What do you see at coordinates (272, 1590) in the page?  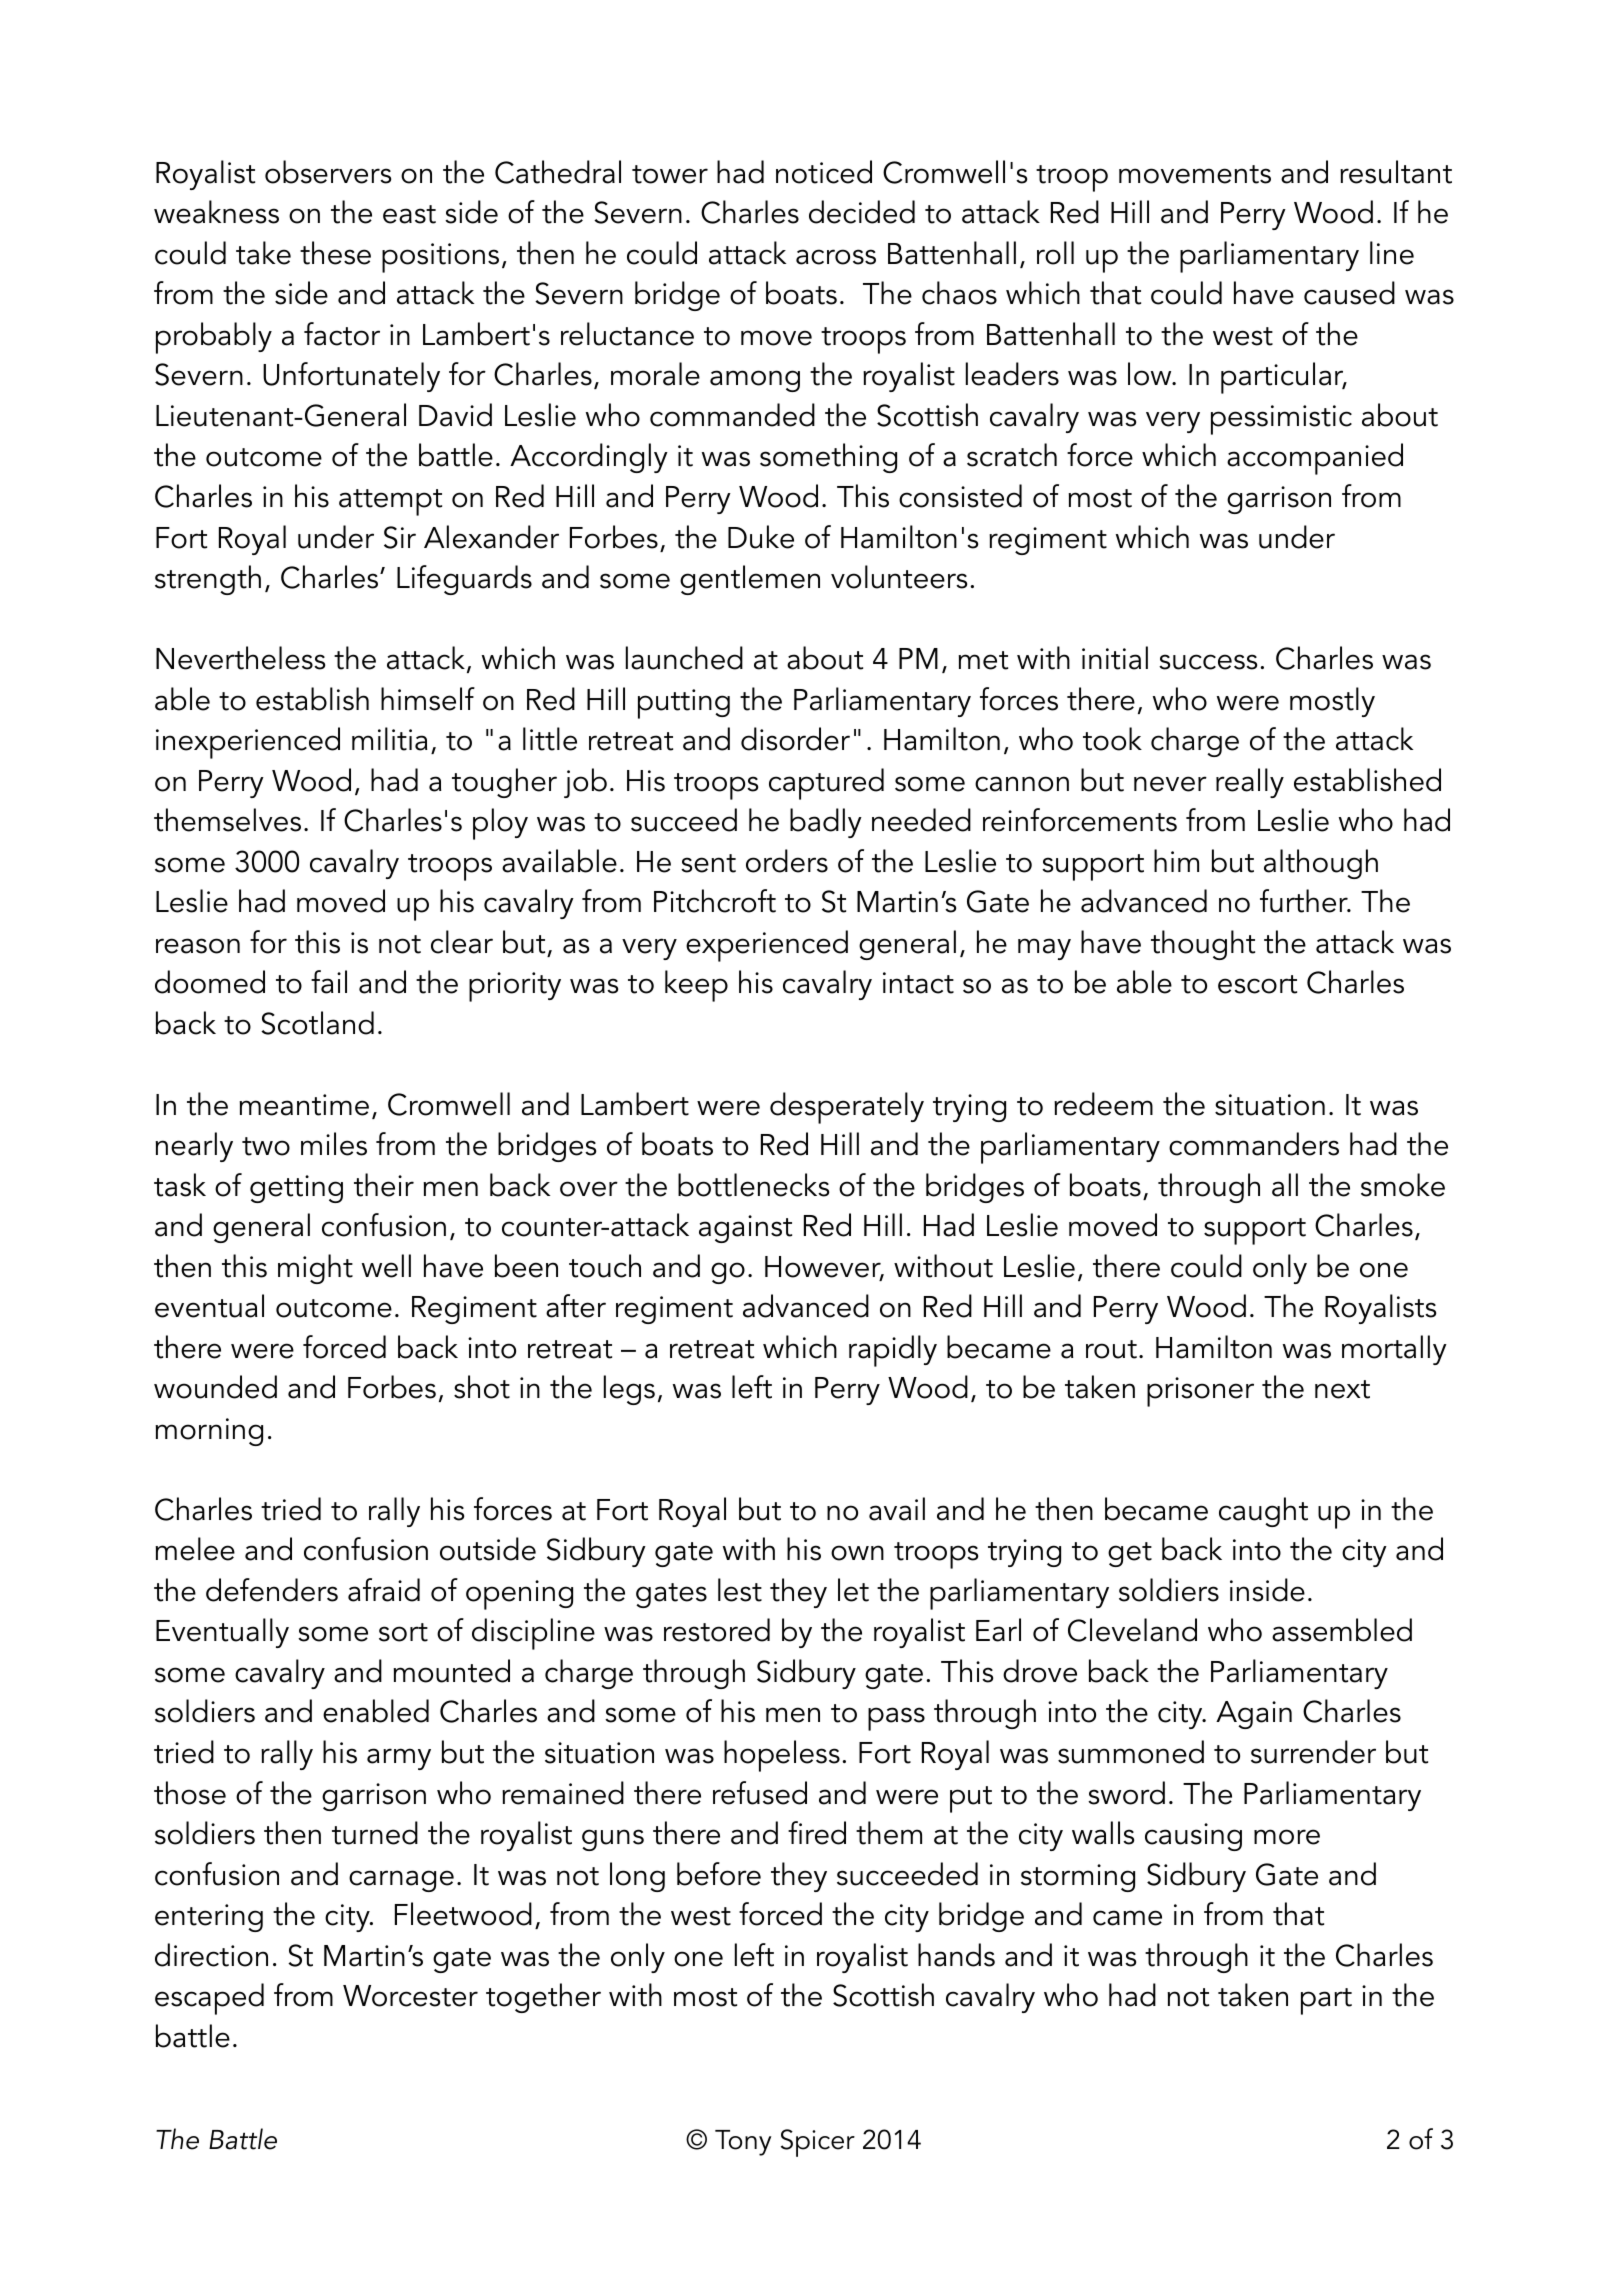 I see `defenders` at bounding box center [272, 1590].
